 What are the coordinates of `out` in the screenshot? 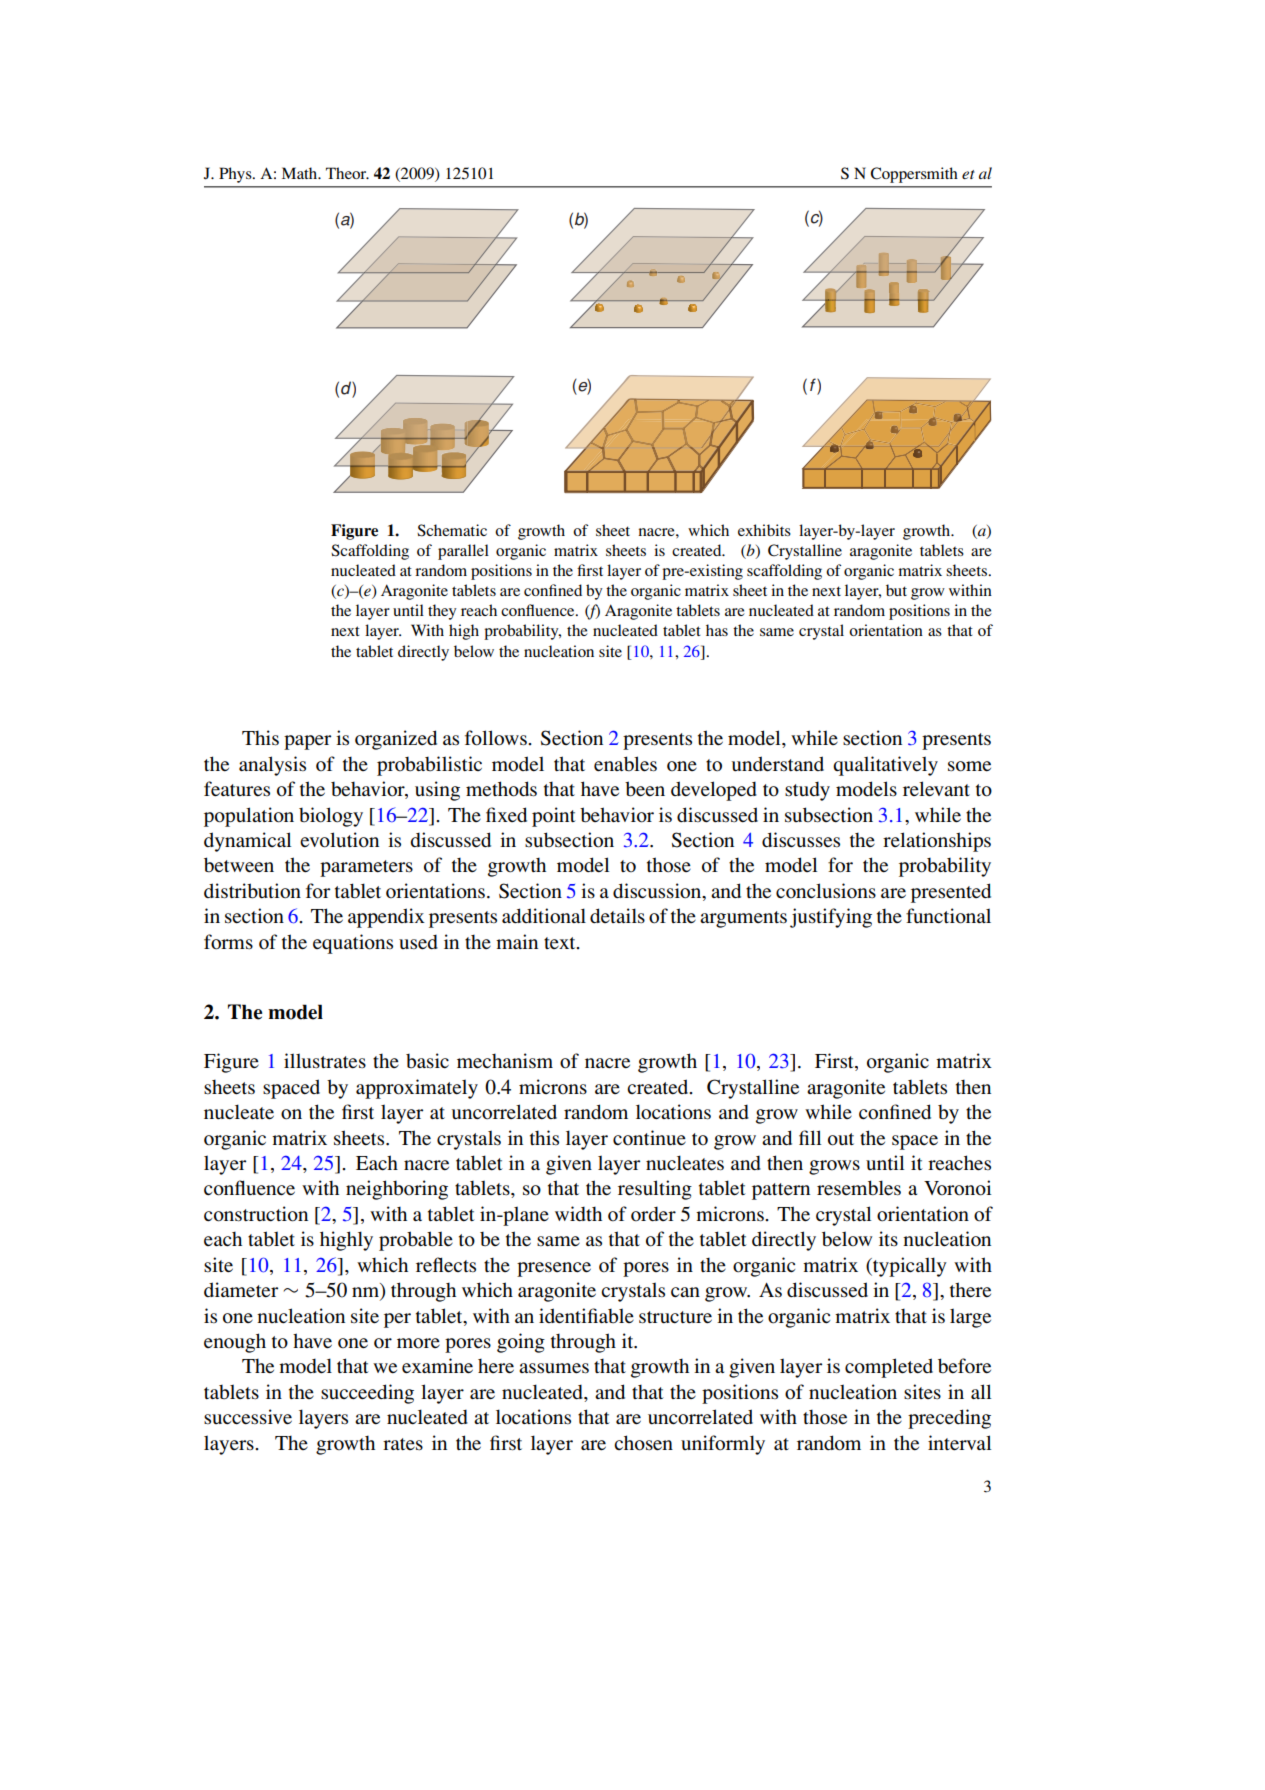 It's located at (841, 1139).
